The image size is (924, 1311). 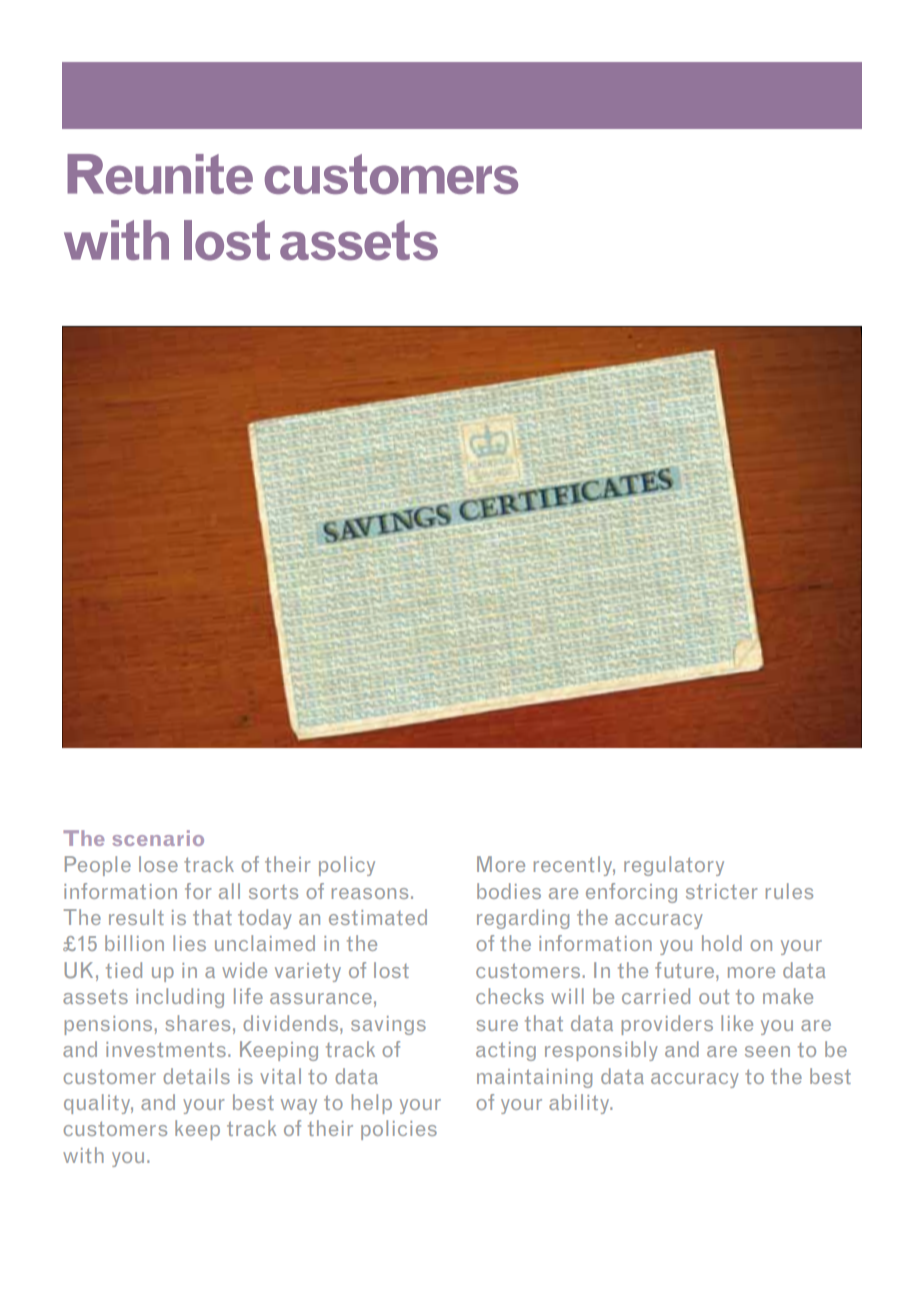 I want to click on regulatory, so click(x=674, y=866).
